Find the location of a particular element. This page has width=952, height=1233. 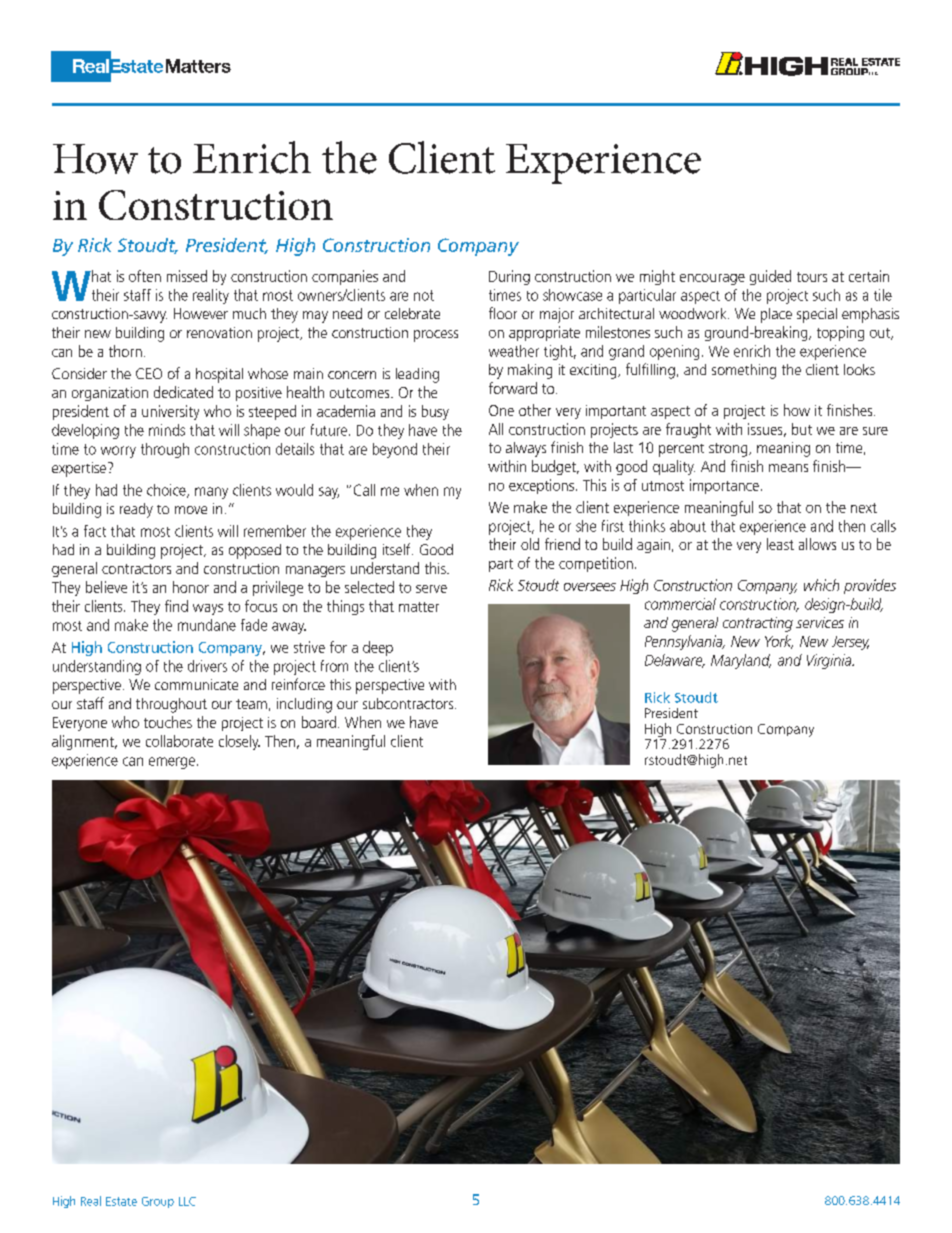

place is located at coordinates (776, 315).
